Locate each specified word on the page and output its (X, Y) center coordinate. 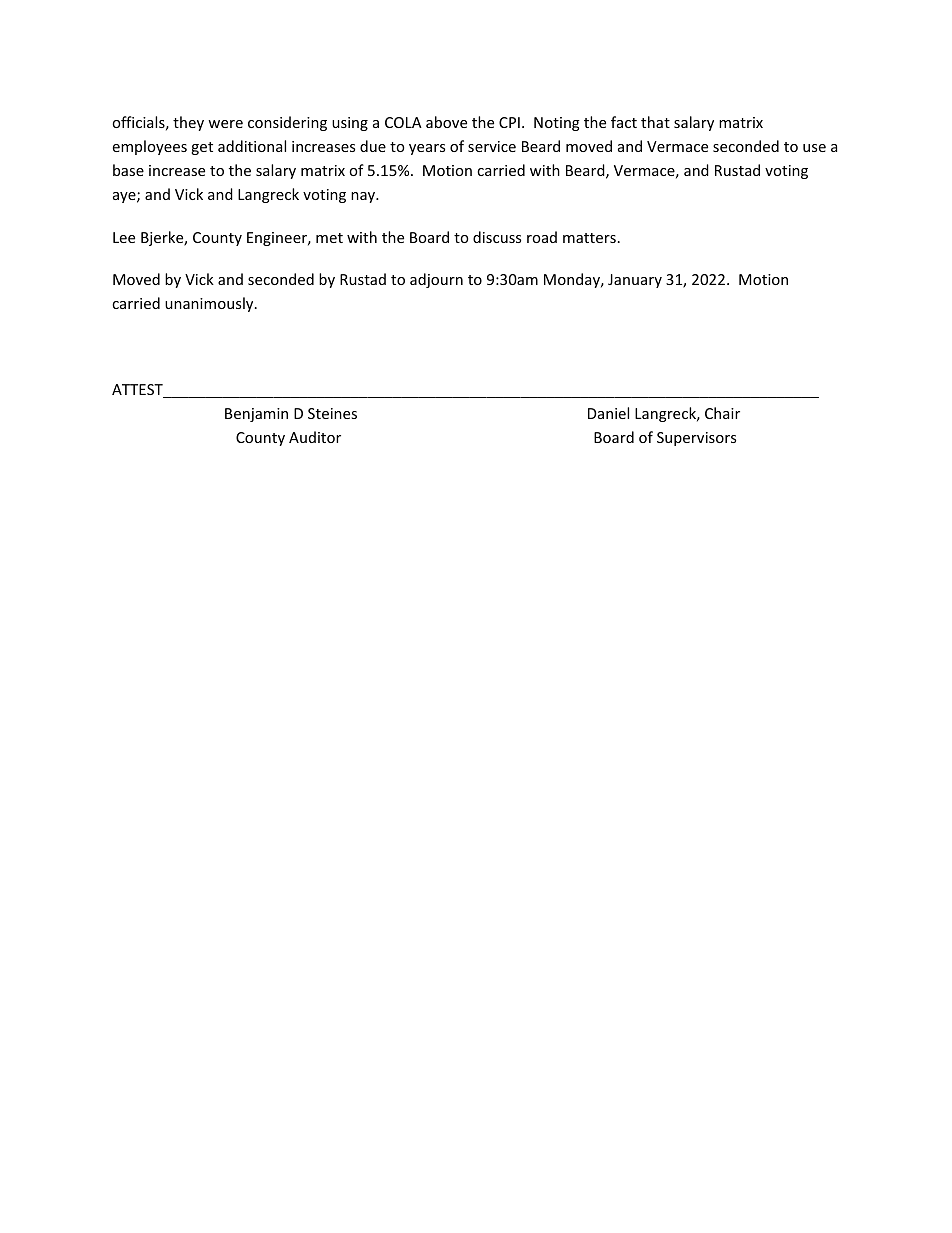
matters (589, 238)
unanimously (210, 304)
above (446, 122)
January (635, 281)
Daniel (608, 413)
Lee (124, 237)
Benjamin (256, 415)
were (225, 124)
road (542, 237)
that (655, 122)
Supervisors (696, 439)
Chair (722, 413)
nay (364, 197)
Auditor (315, 437)
